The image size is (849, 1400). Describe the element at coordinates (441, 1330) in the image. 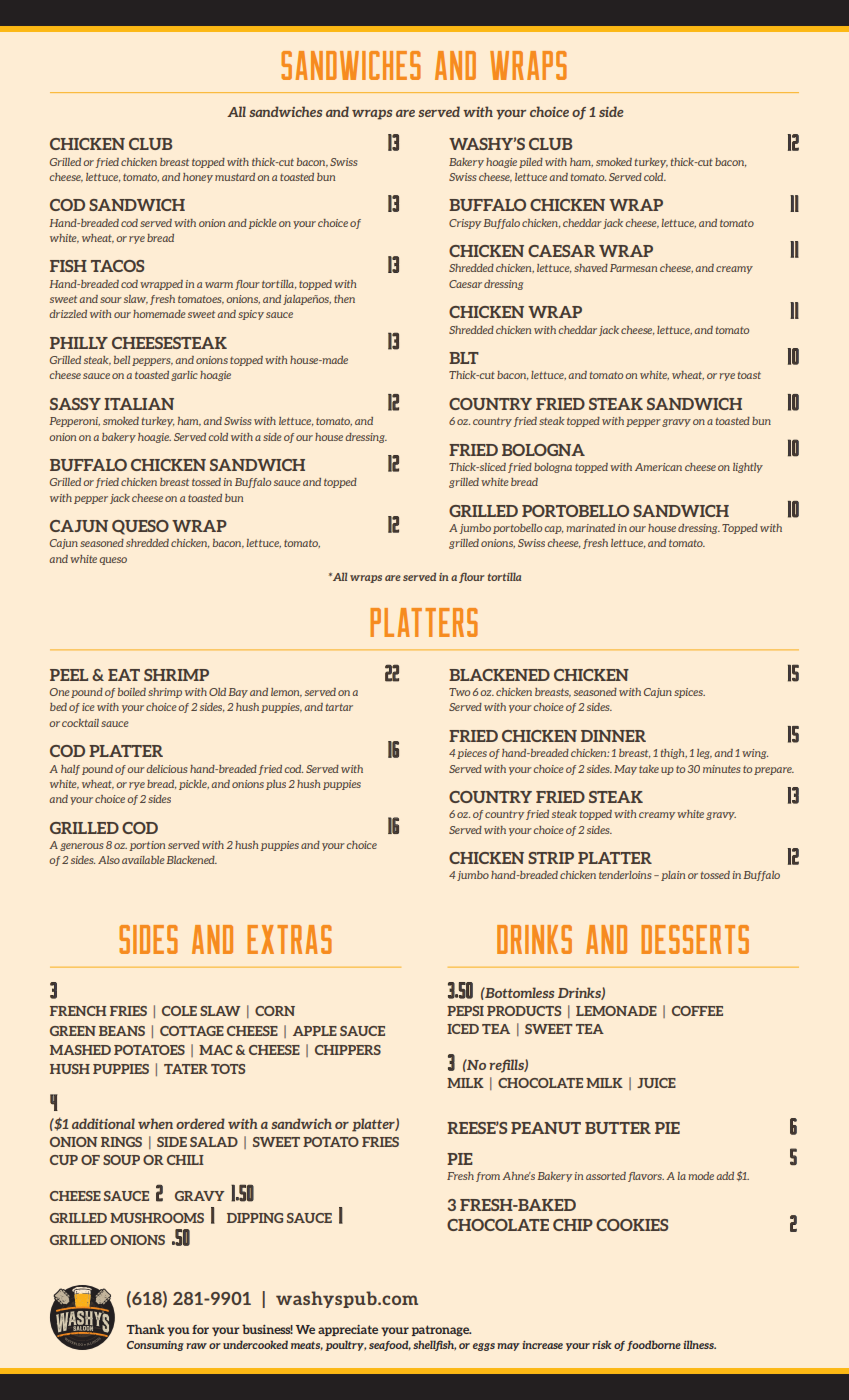

I see `patronage` at that location.
